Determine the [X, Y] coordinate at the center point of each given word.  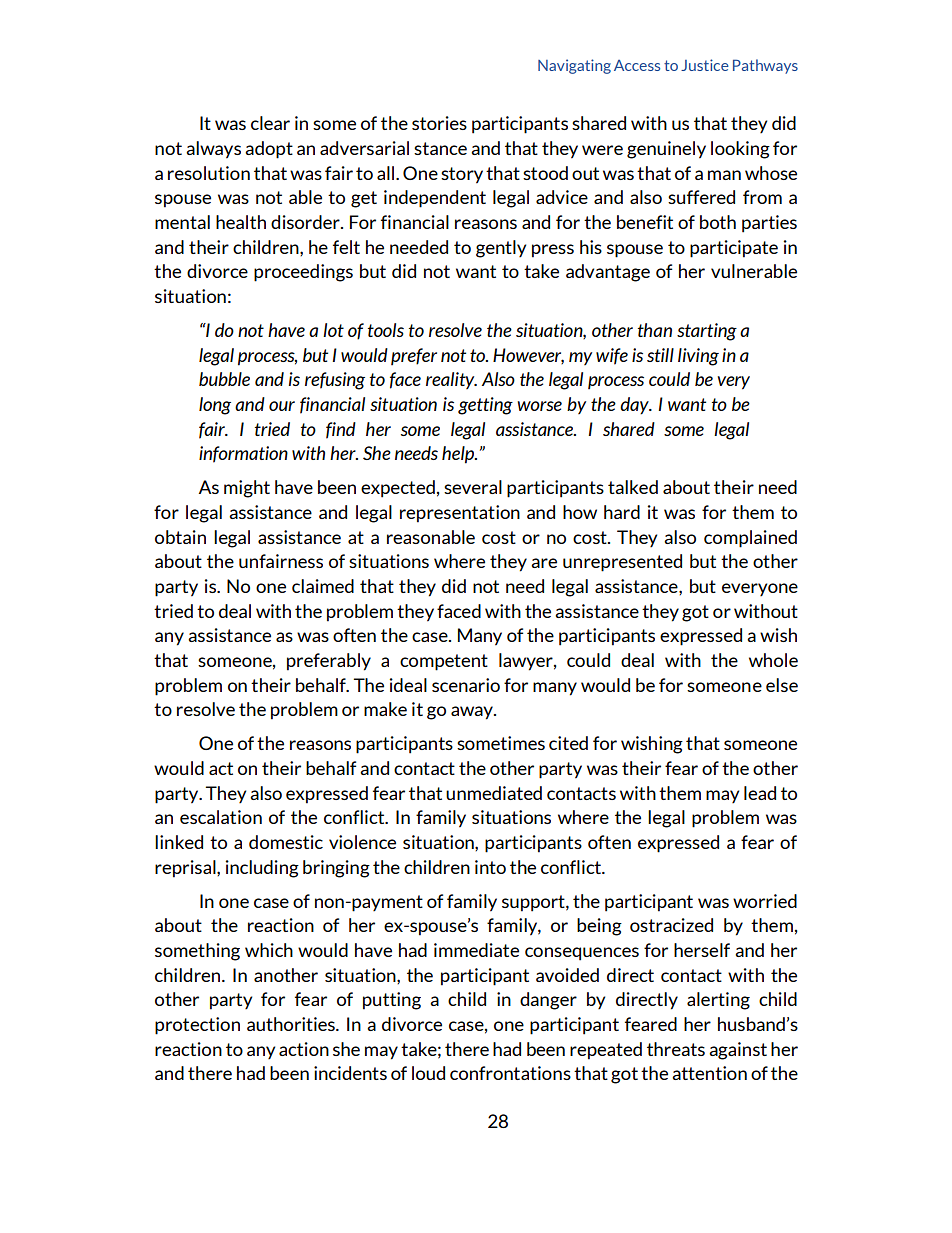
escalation [221, 817]
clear [270, 123]
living [698, 357]
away [473, 713]
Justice [705, 65]
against [738, 1051]
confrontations [510, 1073]
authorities [292, 1024]
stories [439, 123]
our [282, 406]
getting [485, 406]
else [782, 685]
